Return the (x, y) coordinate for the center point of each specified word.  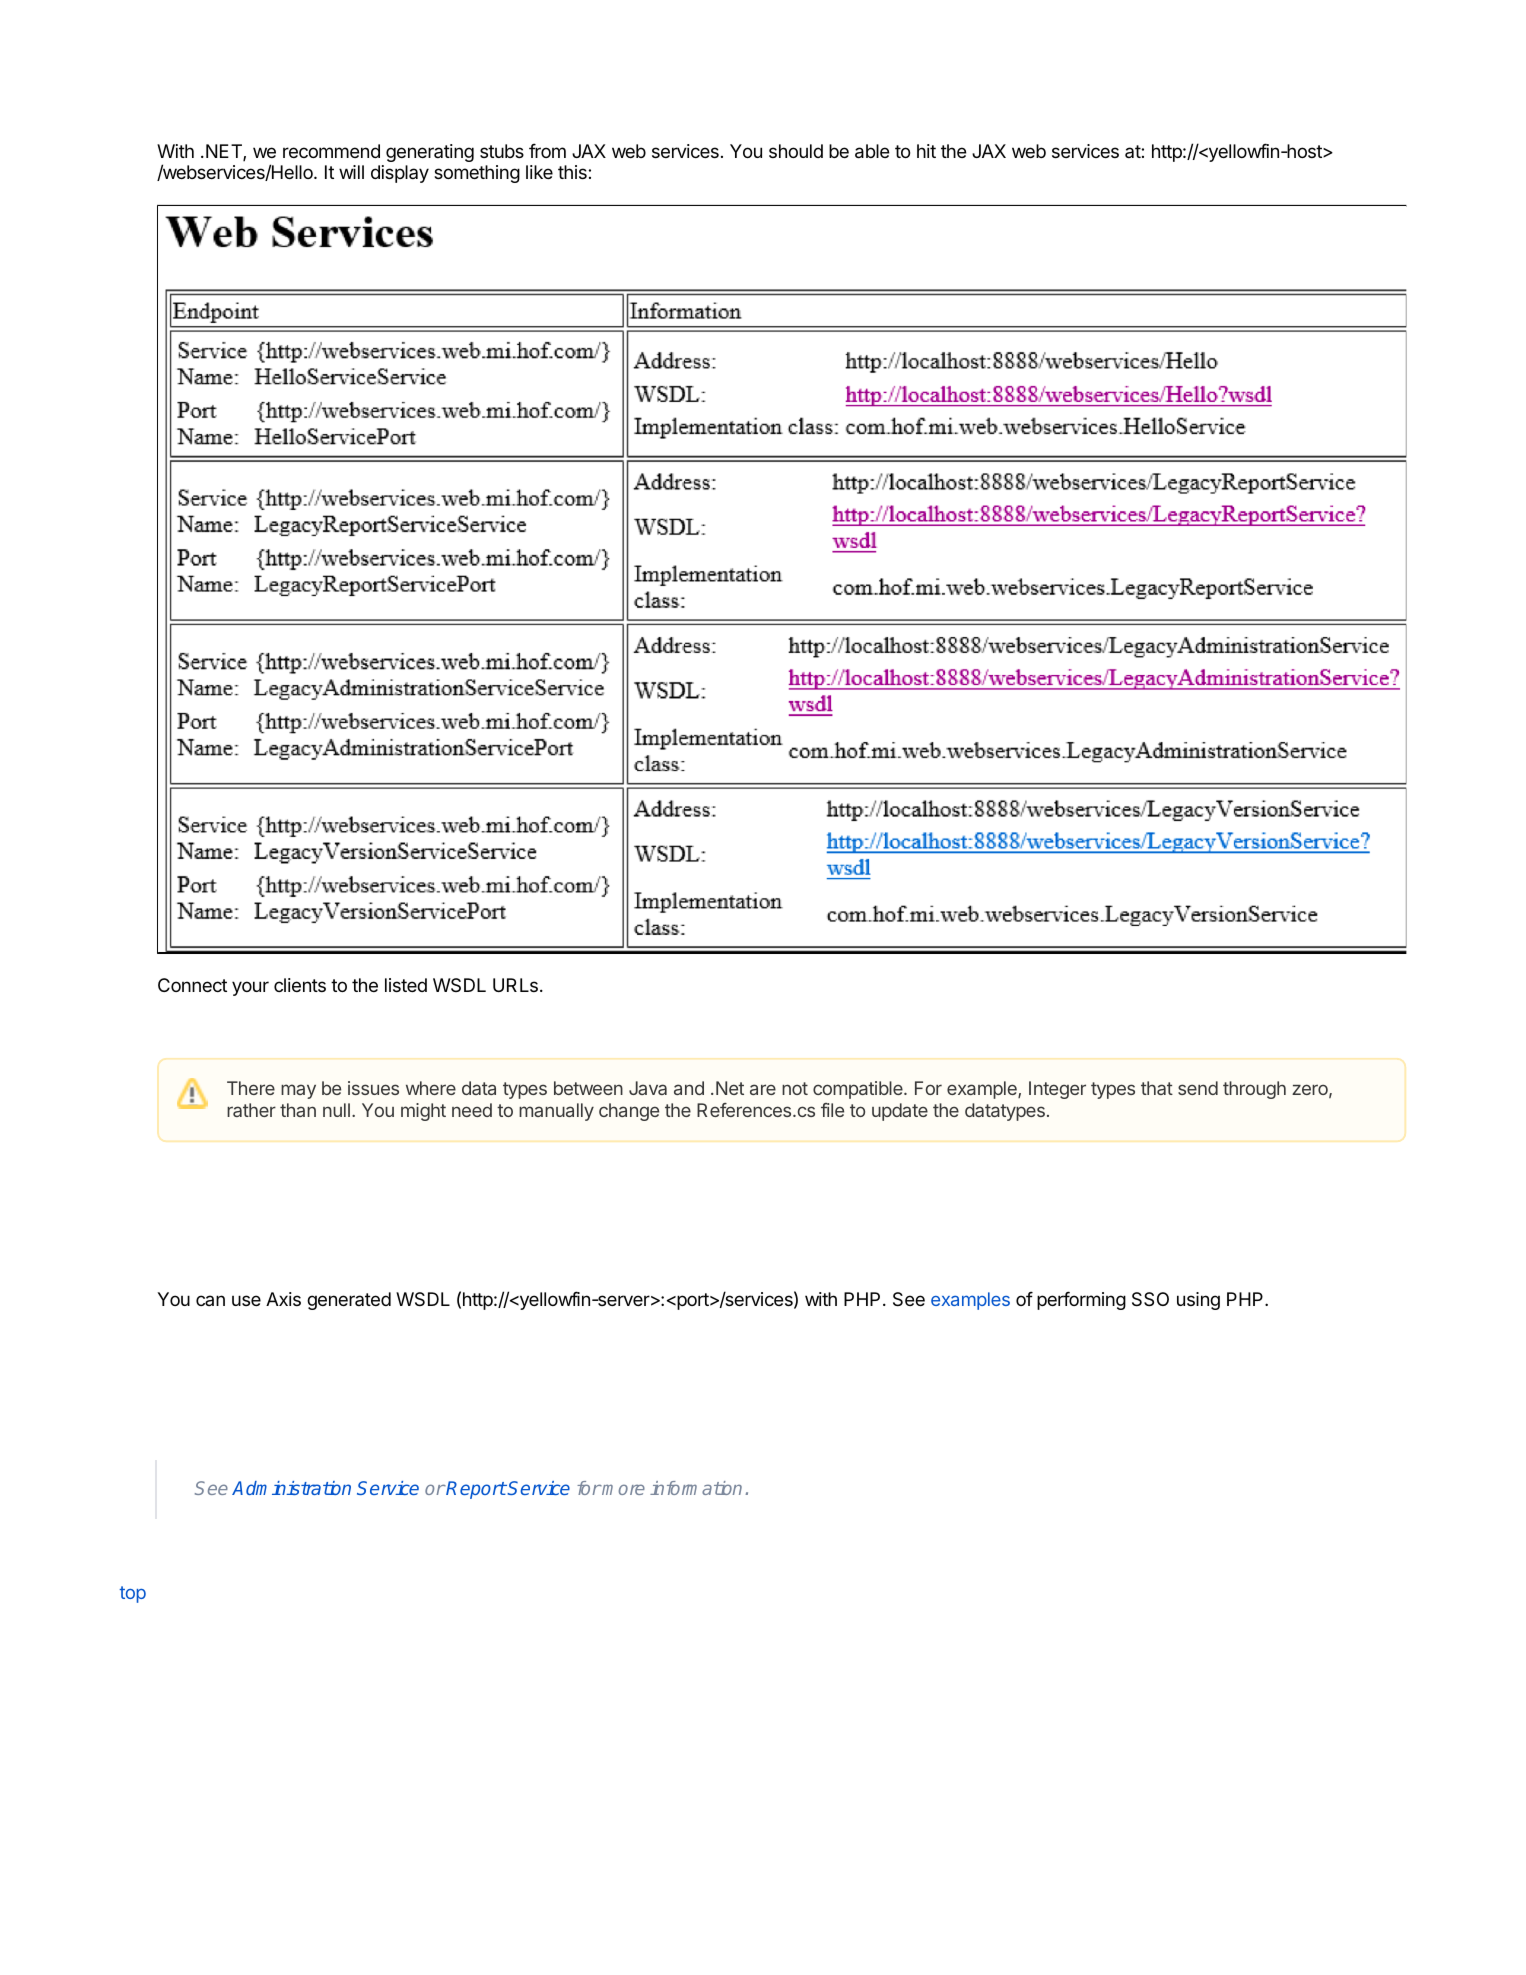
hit (926, 151)
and (689, 1088)
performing (1081, 1300)
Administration (291, 1488)
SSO (1150, 1299)
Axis (283, 1299)
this (572, 172)
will (351, 172)
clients (300, 985)
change (629, 1112)
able (872, 151)
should (796, 151)
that (1157, 1088)
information (696, 1488)
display (400, 174)
